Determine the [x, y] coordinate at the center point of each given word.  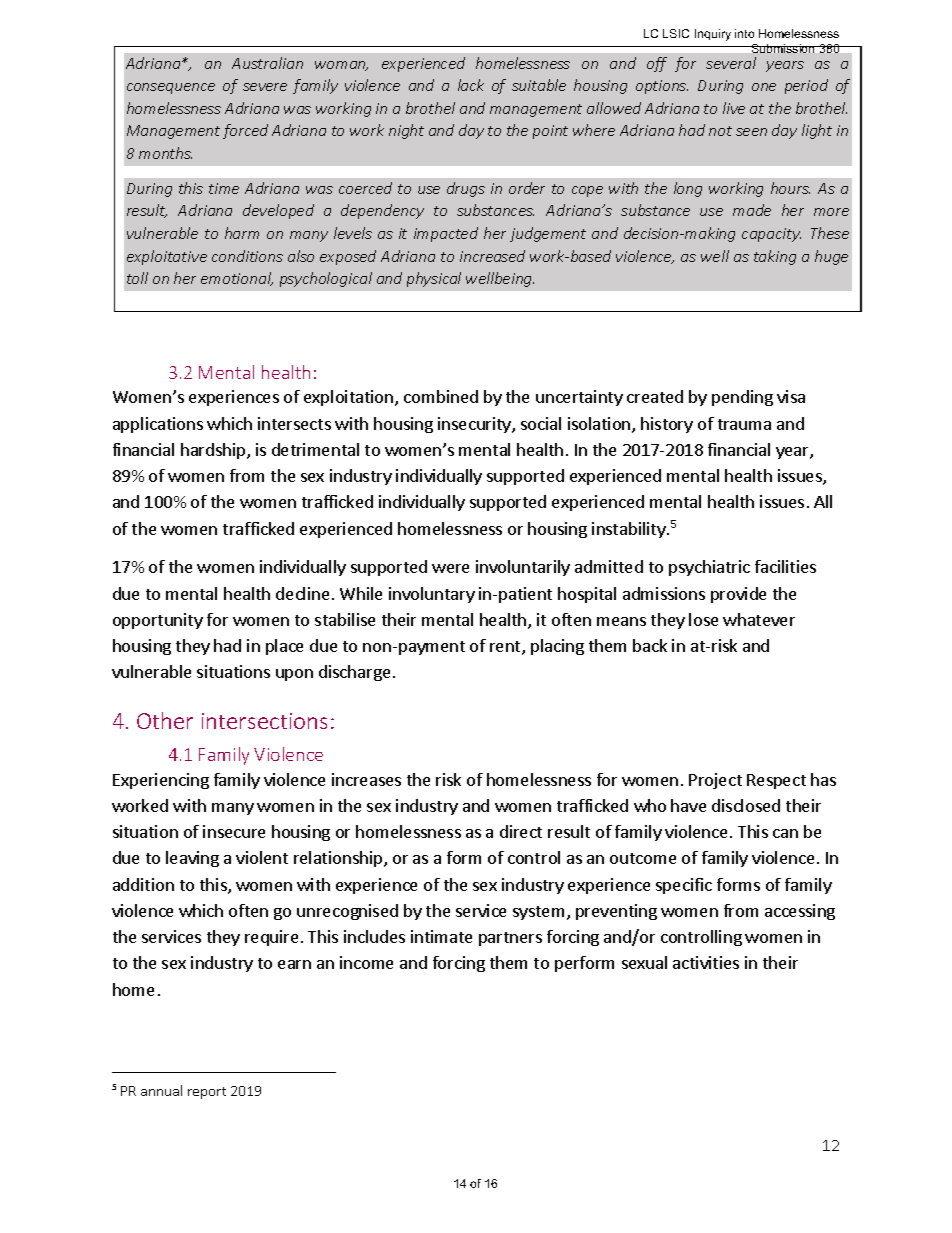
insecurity [475, 425]
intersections [264, 721]
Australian [267, 63]
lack [471, 85]
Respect [776, 781]
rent [506, 648]
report [207, 1093]
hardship [214, 451]
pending [742, 398]
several [731, 63]
